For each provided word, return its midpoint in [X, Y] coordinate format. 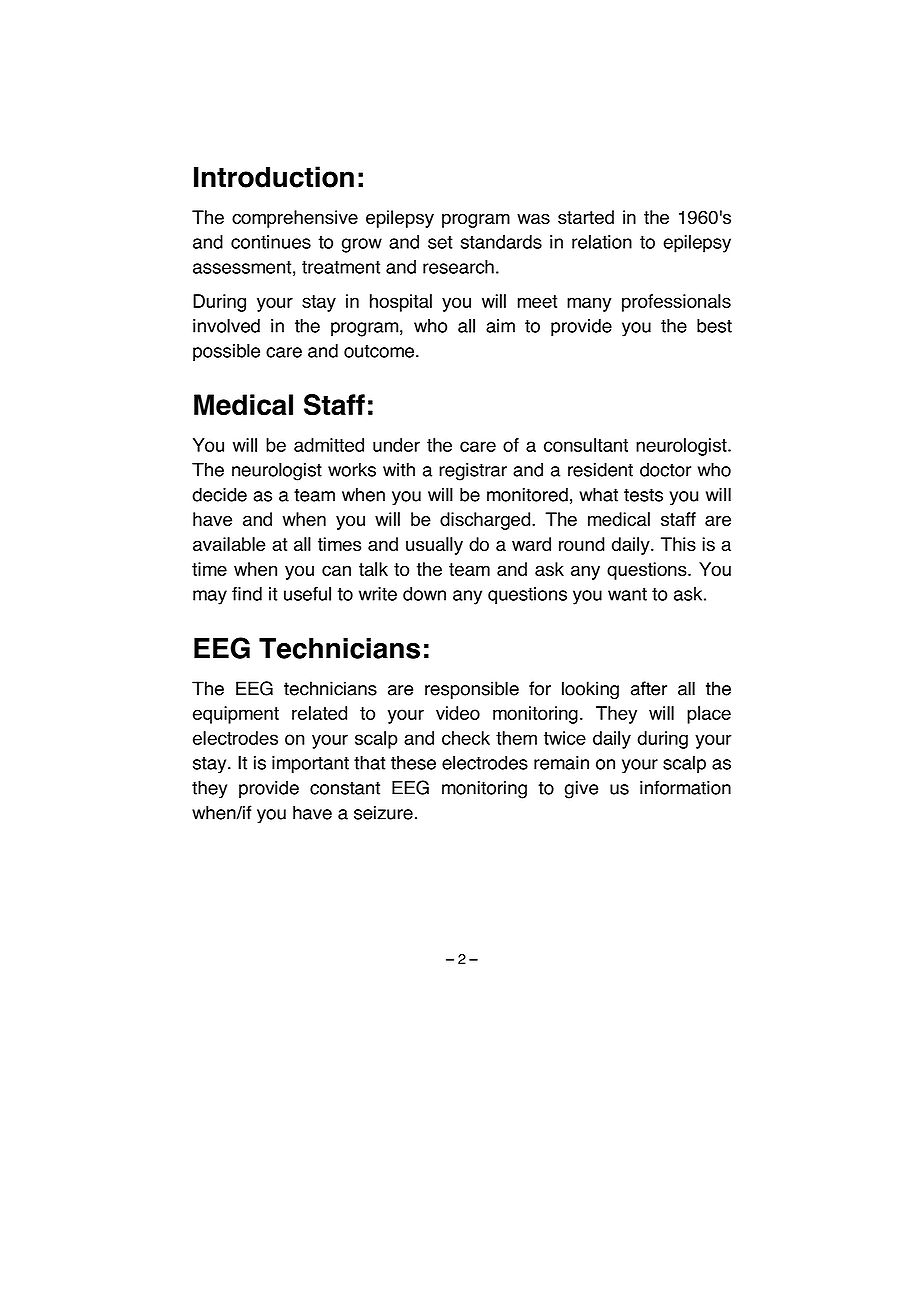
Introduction [274, 177]
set [440, 242]
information [685, 787]
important [310, 764]
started [586, 217]
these [413, 763]
